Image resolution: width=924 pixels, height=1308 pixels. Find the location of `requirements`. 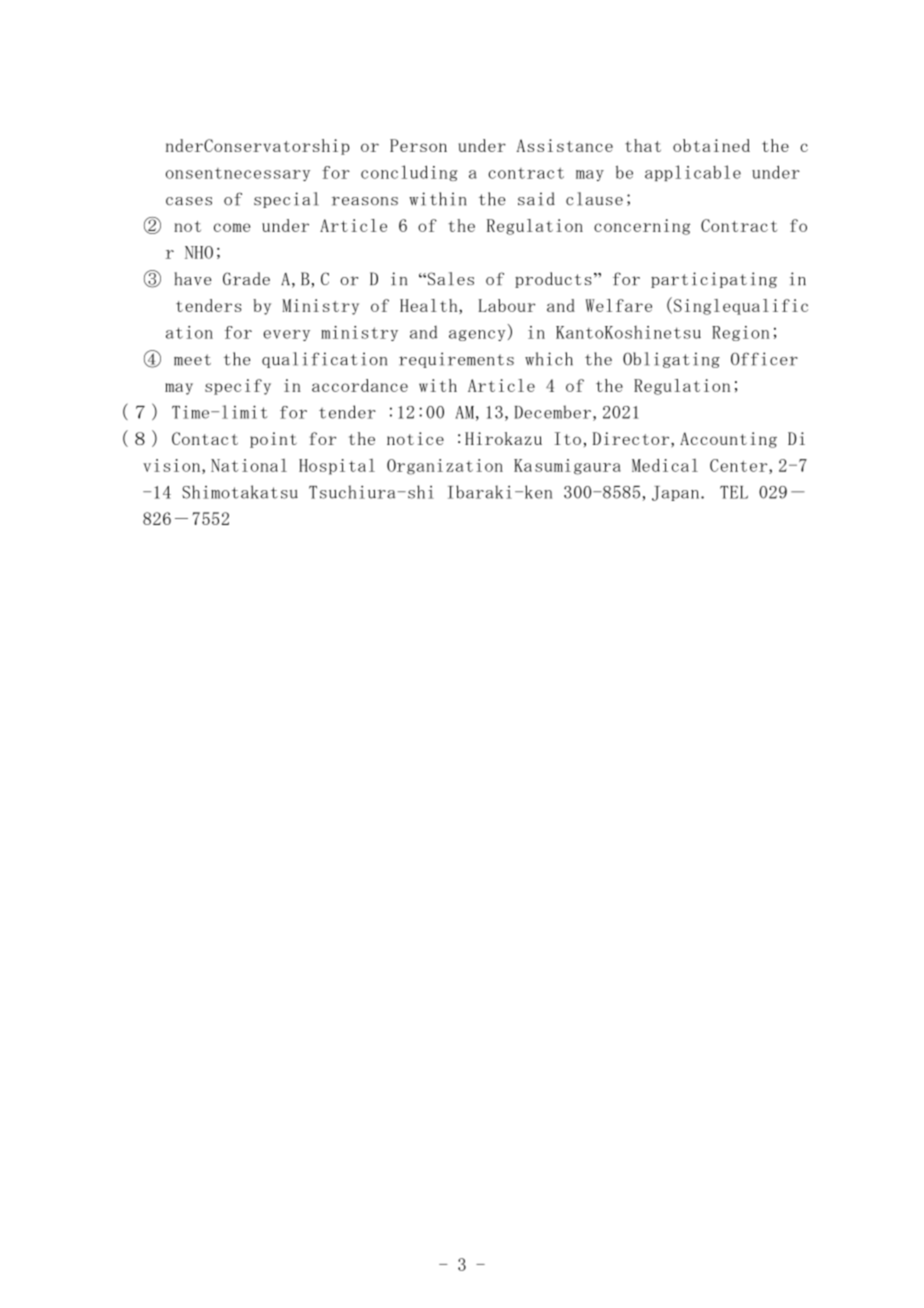

requirements is located at coordinates (456, 360).
